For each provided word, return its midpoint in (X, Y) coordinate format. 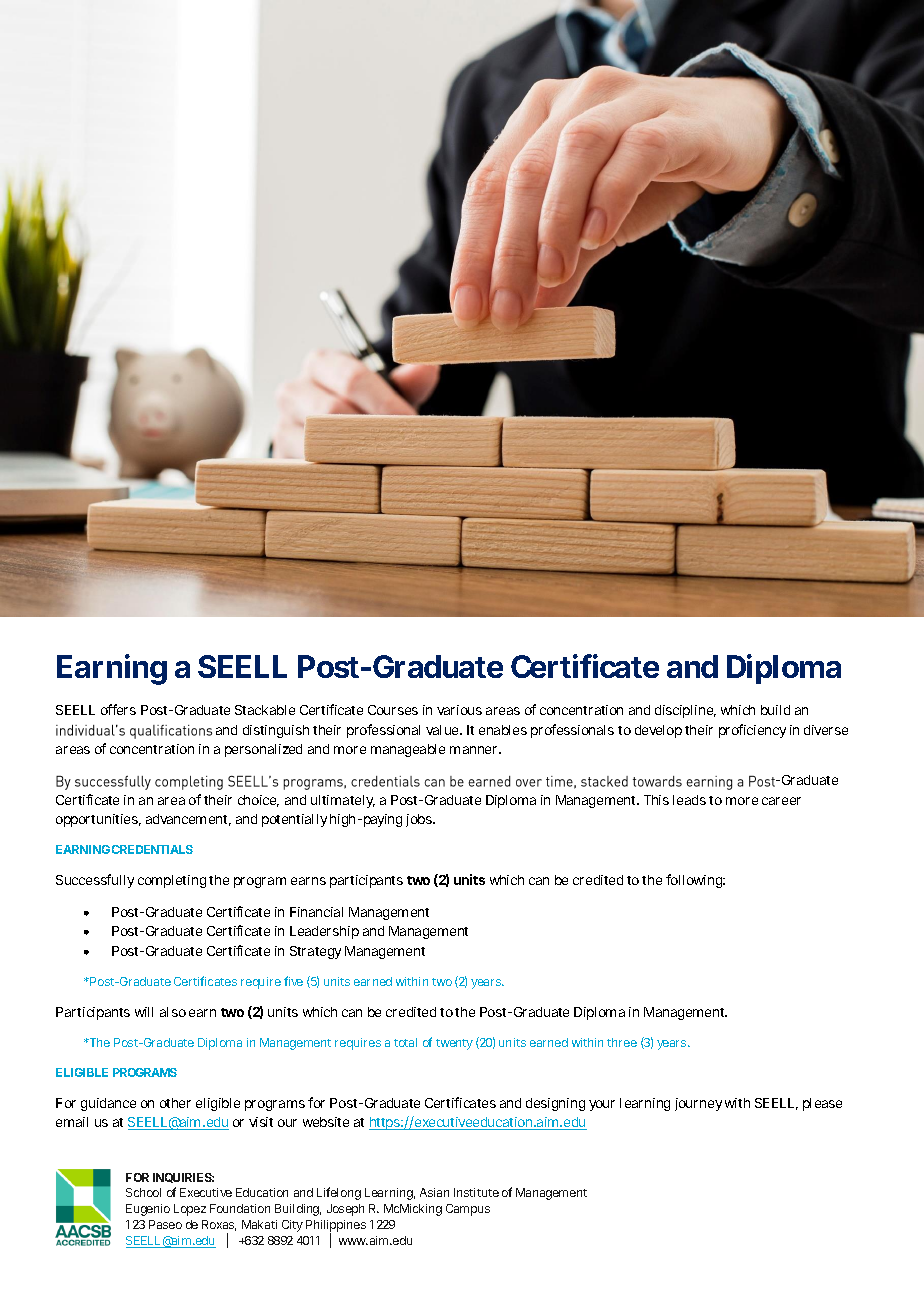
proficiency (752, 731)
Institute (476, 1192)
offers (118, 709)
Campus (468, 1210)
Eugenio (148, 1210)
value (444, 730)
